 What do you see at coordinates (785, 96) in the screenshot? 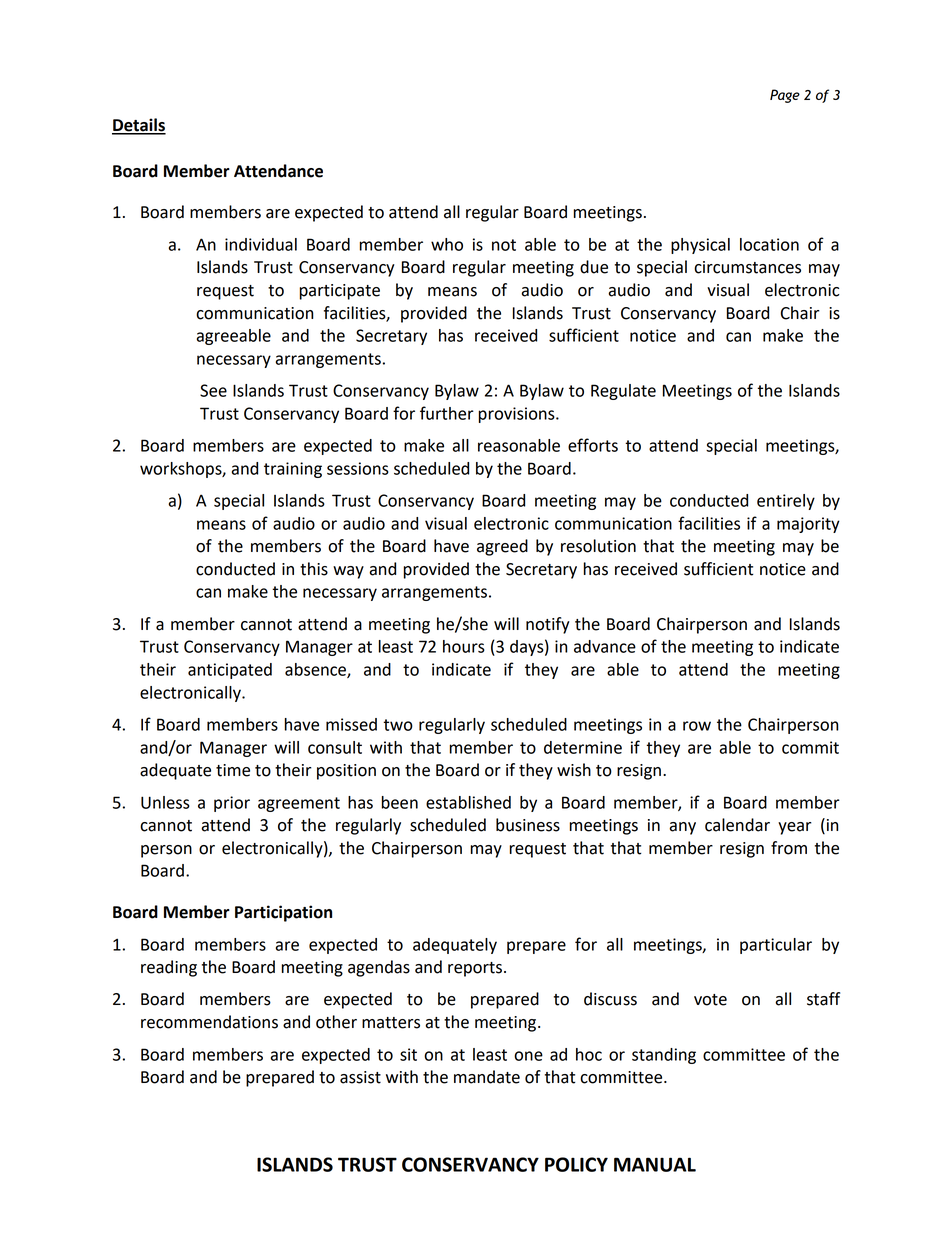
I see `Page` at bounding box center [785, 96].
